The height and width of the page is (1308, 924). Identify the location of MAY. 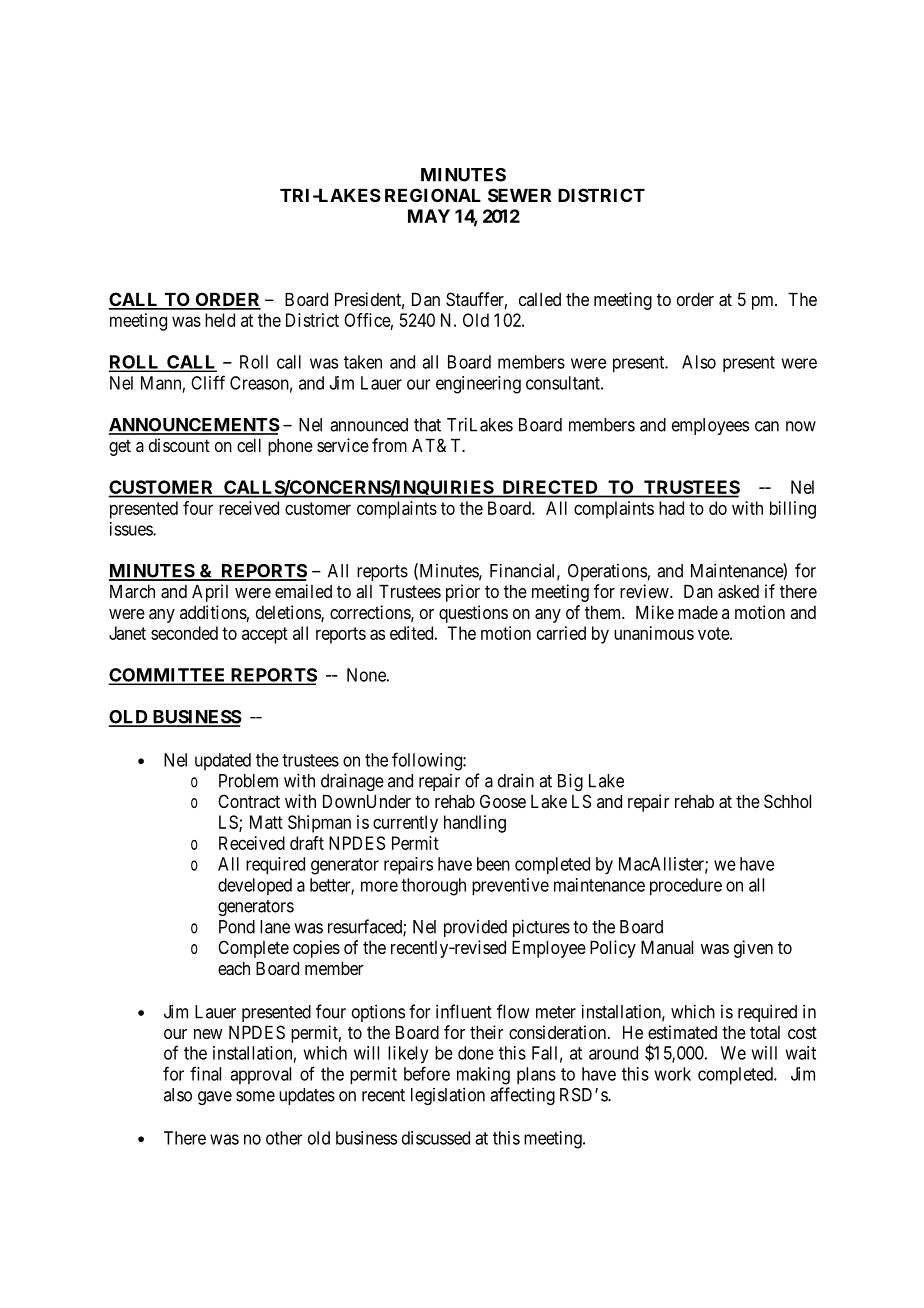
(429, 216).
